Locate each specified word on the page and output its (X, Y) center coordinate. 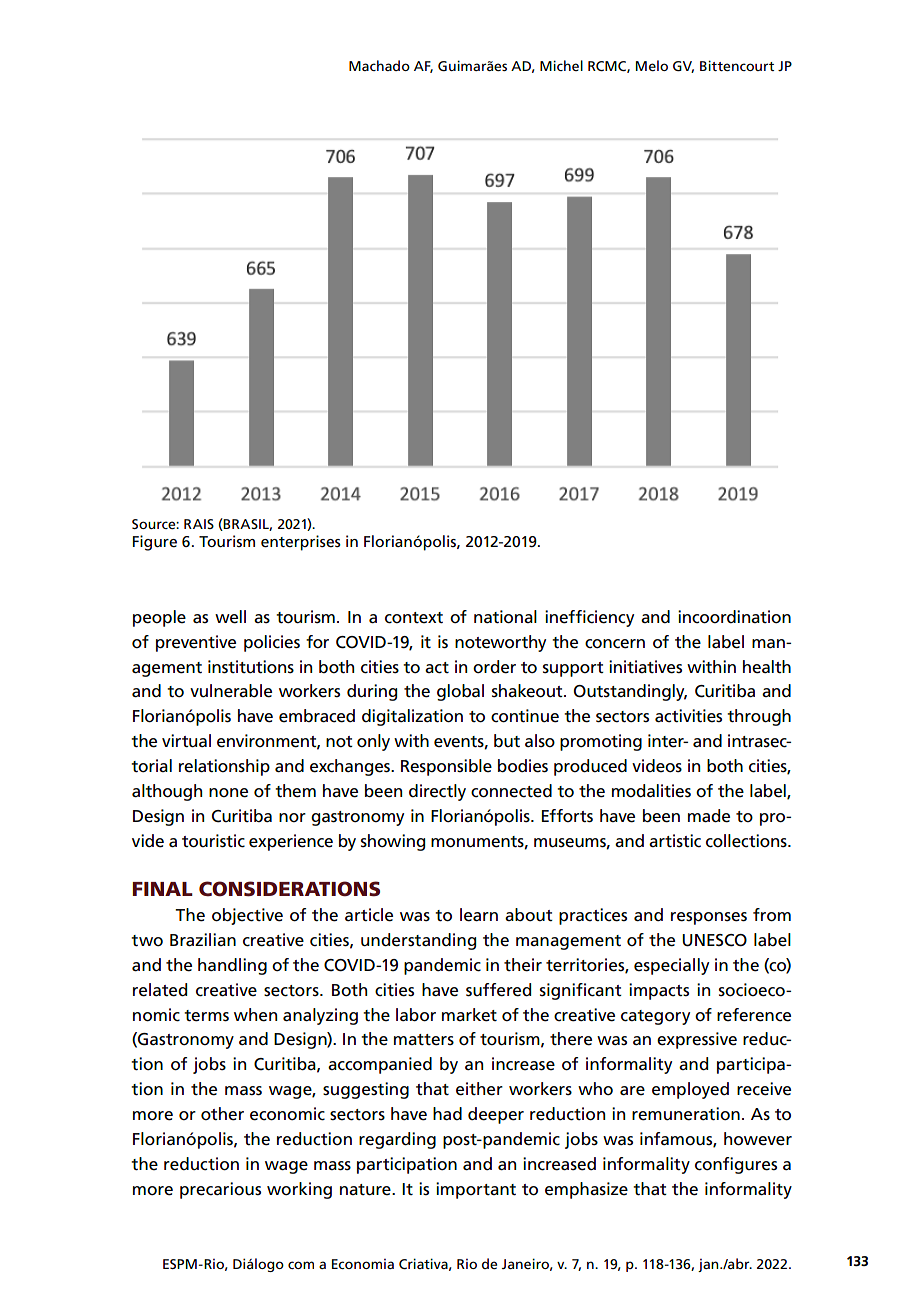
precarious (220, 1190)
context (414, 618)
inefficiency (589, 618)
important (476, 1190)
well (230, 617)
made (709, 816)
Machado (379, 65)
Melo (652, 65)
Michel (561, 65)
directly (437, 792)
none (228, 793)
